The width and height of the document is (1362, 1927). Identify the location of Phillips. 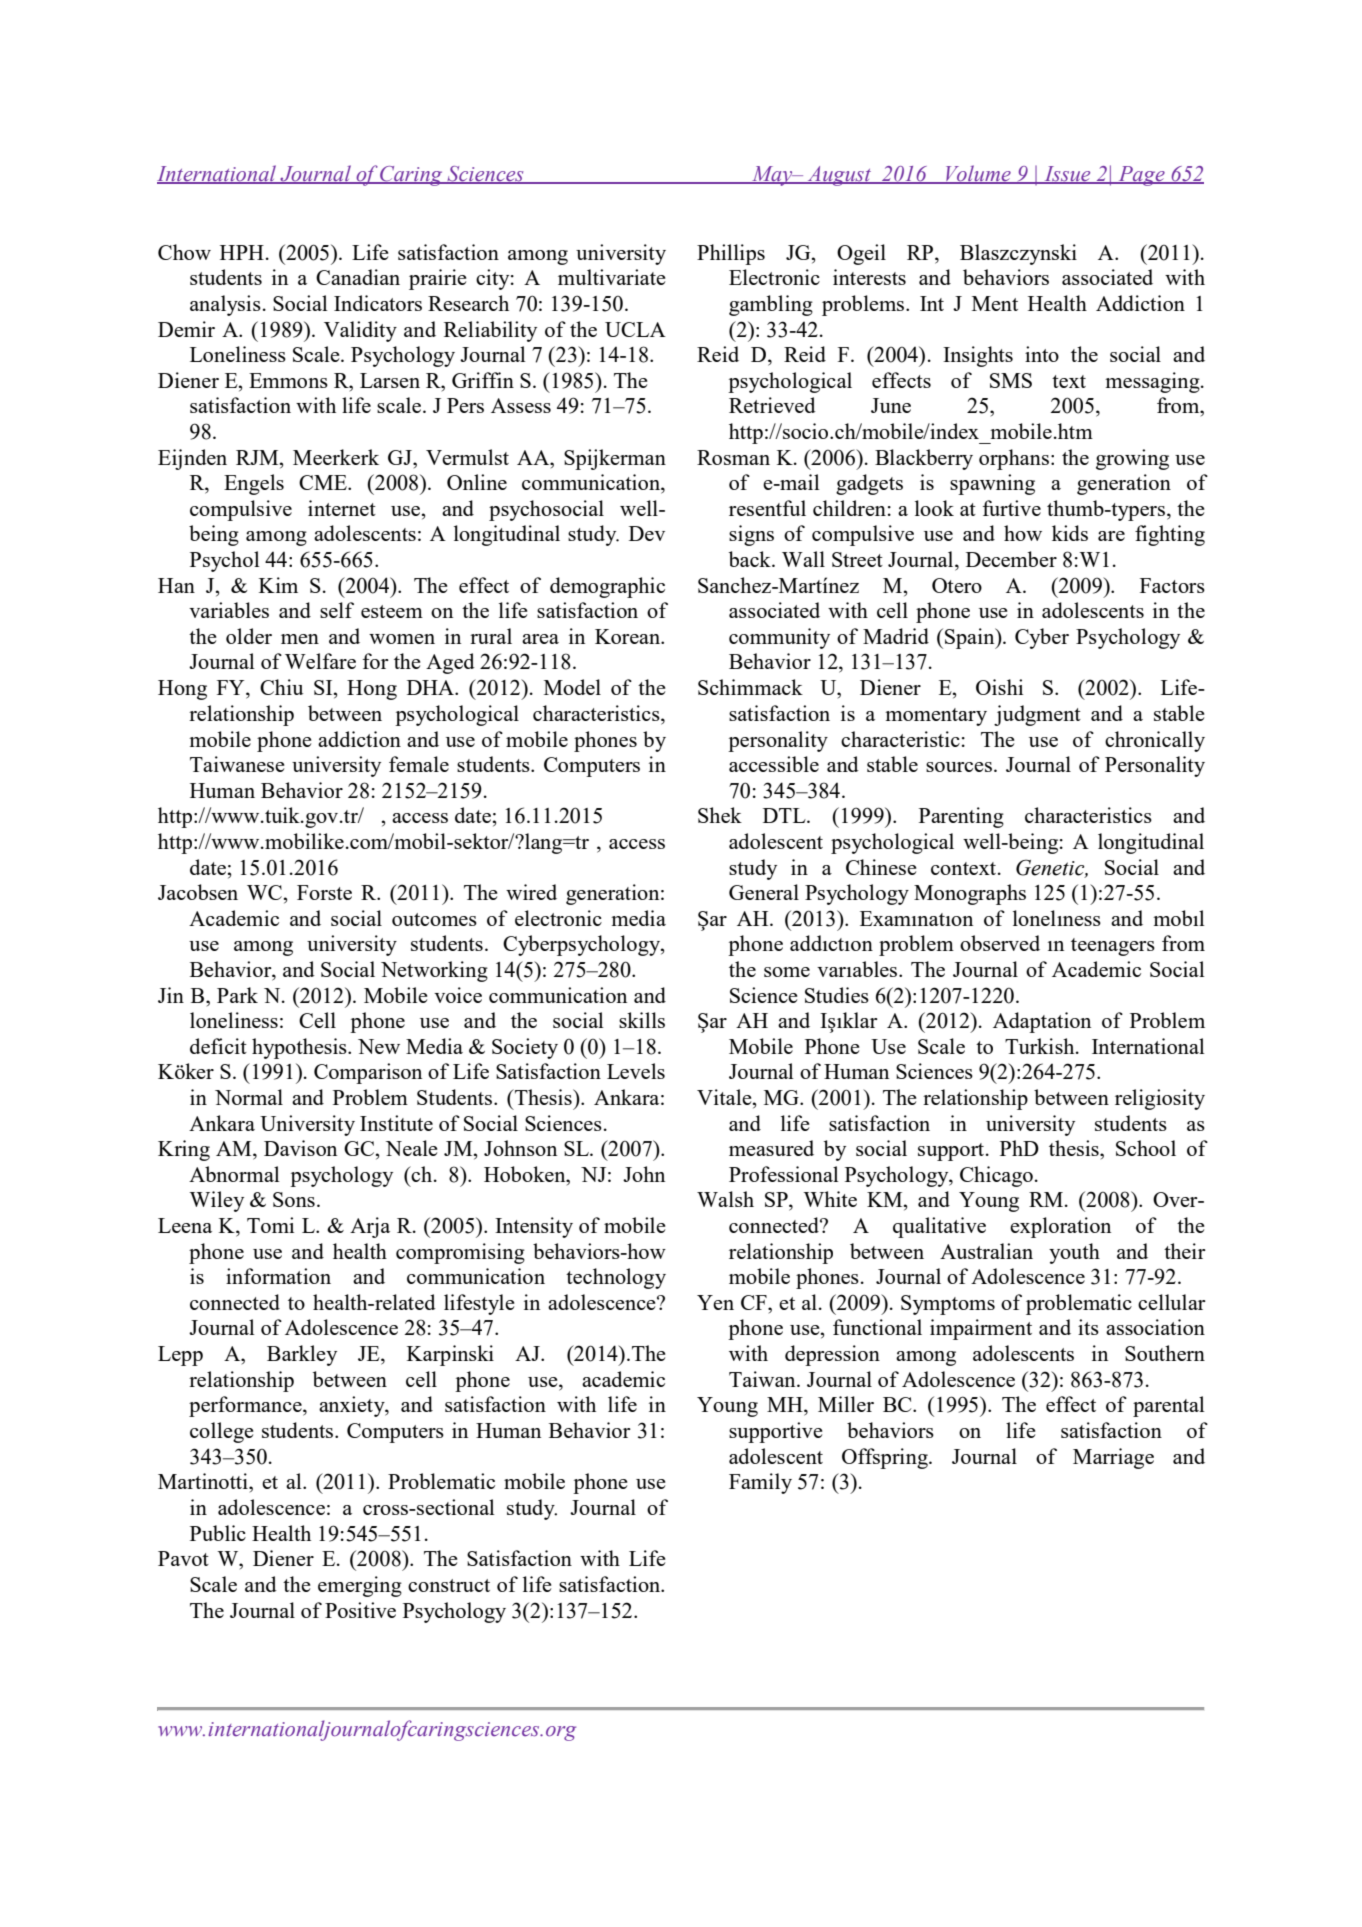
(731, 254).
